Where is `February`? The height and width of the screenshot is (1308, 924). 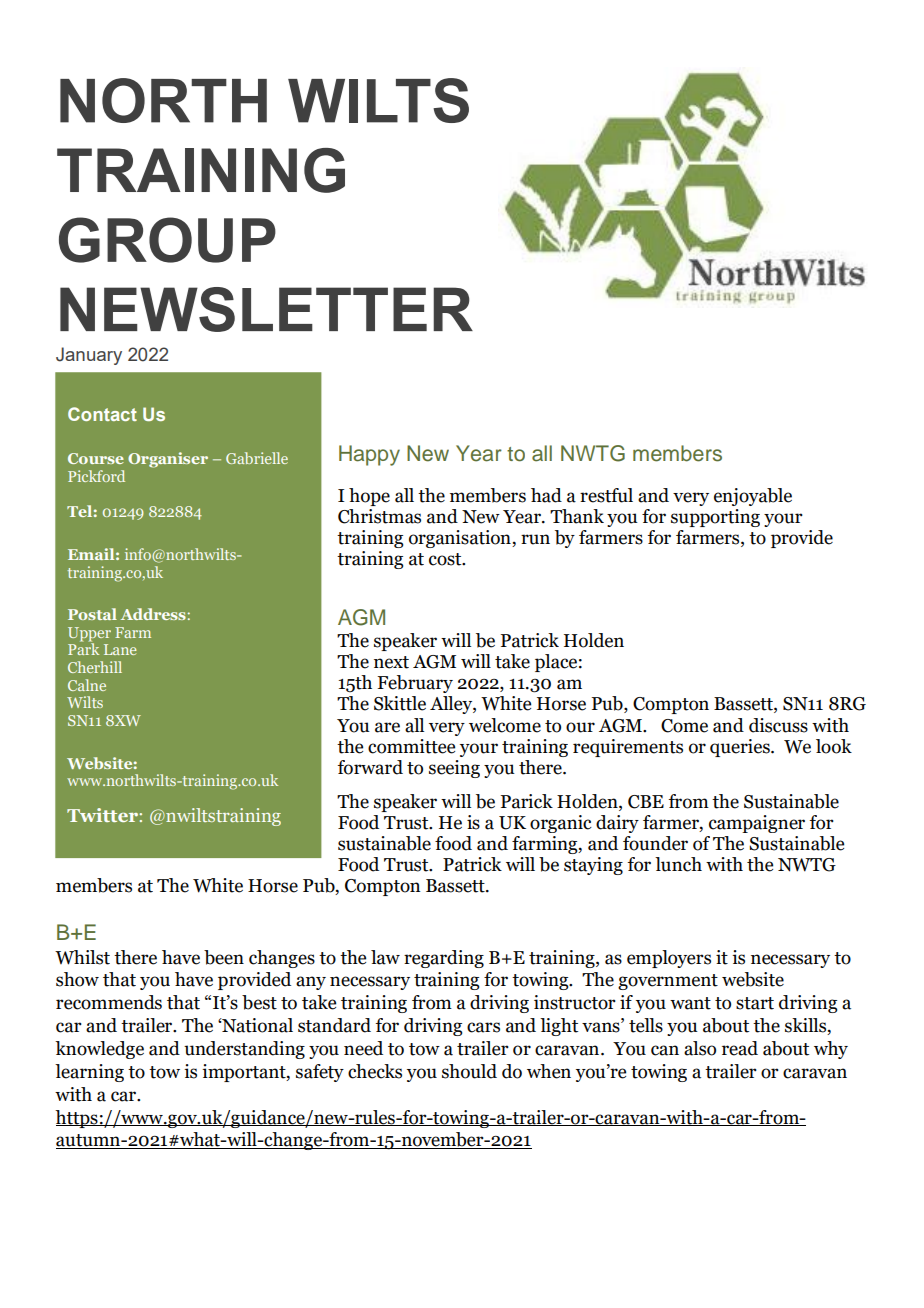 February is located at coordinates (415, 684).
